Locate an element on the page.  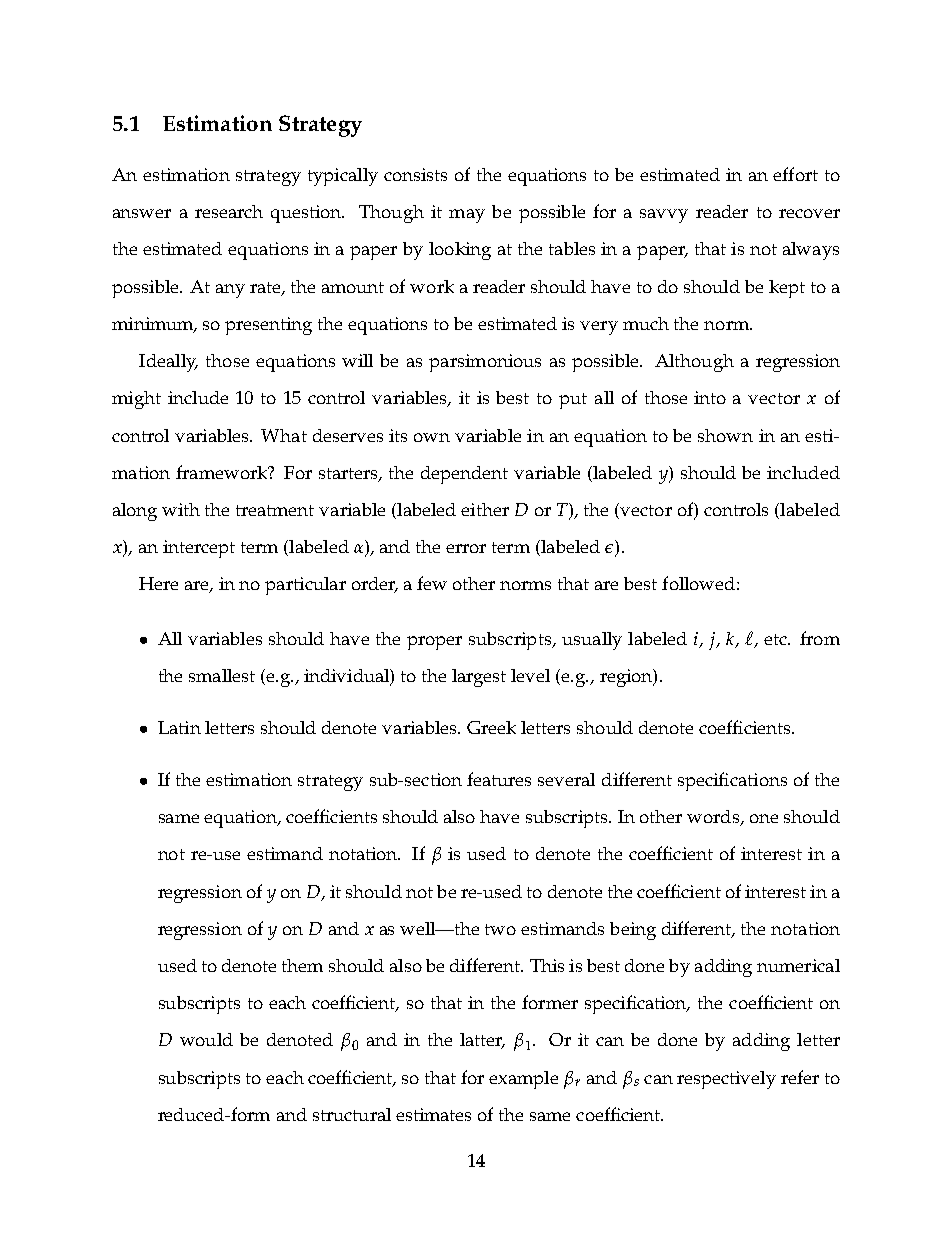
words is located at coordinates (714, 818).
